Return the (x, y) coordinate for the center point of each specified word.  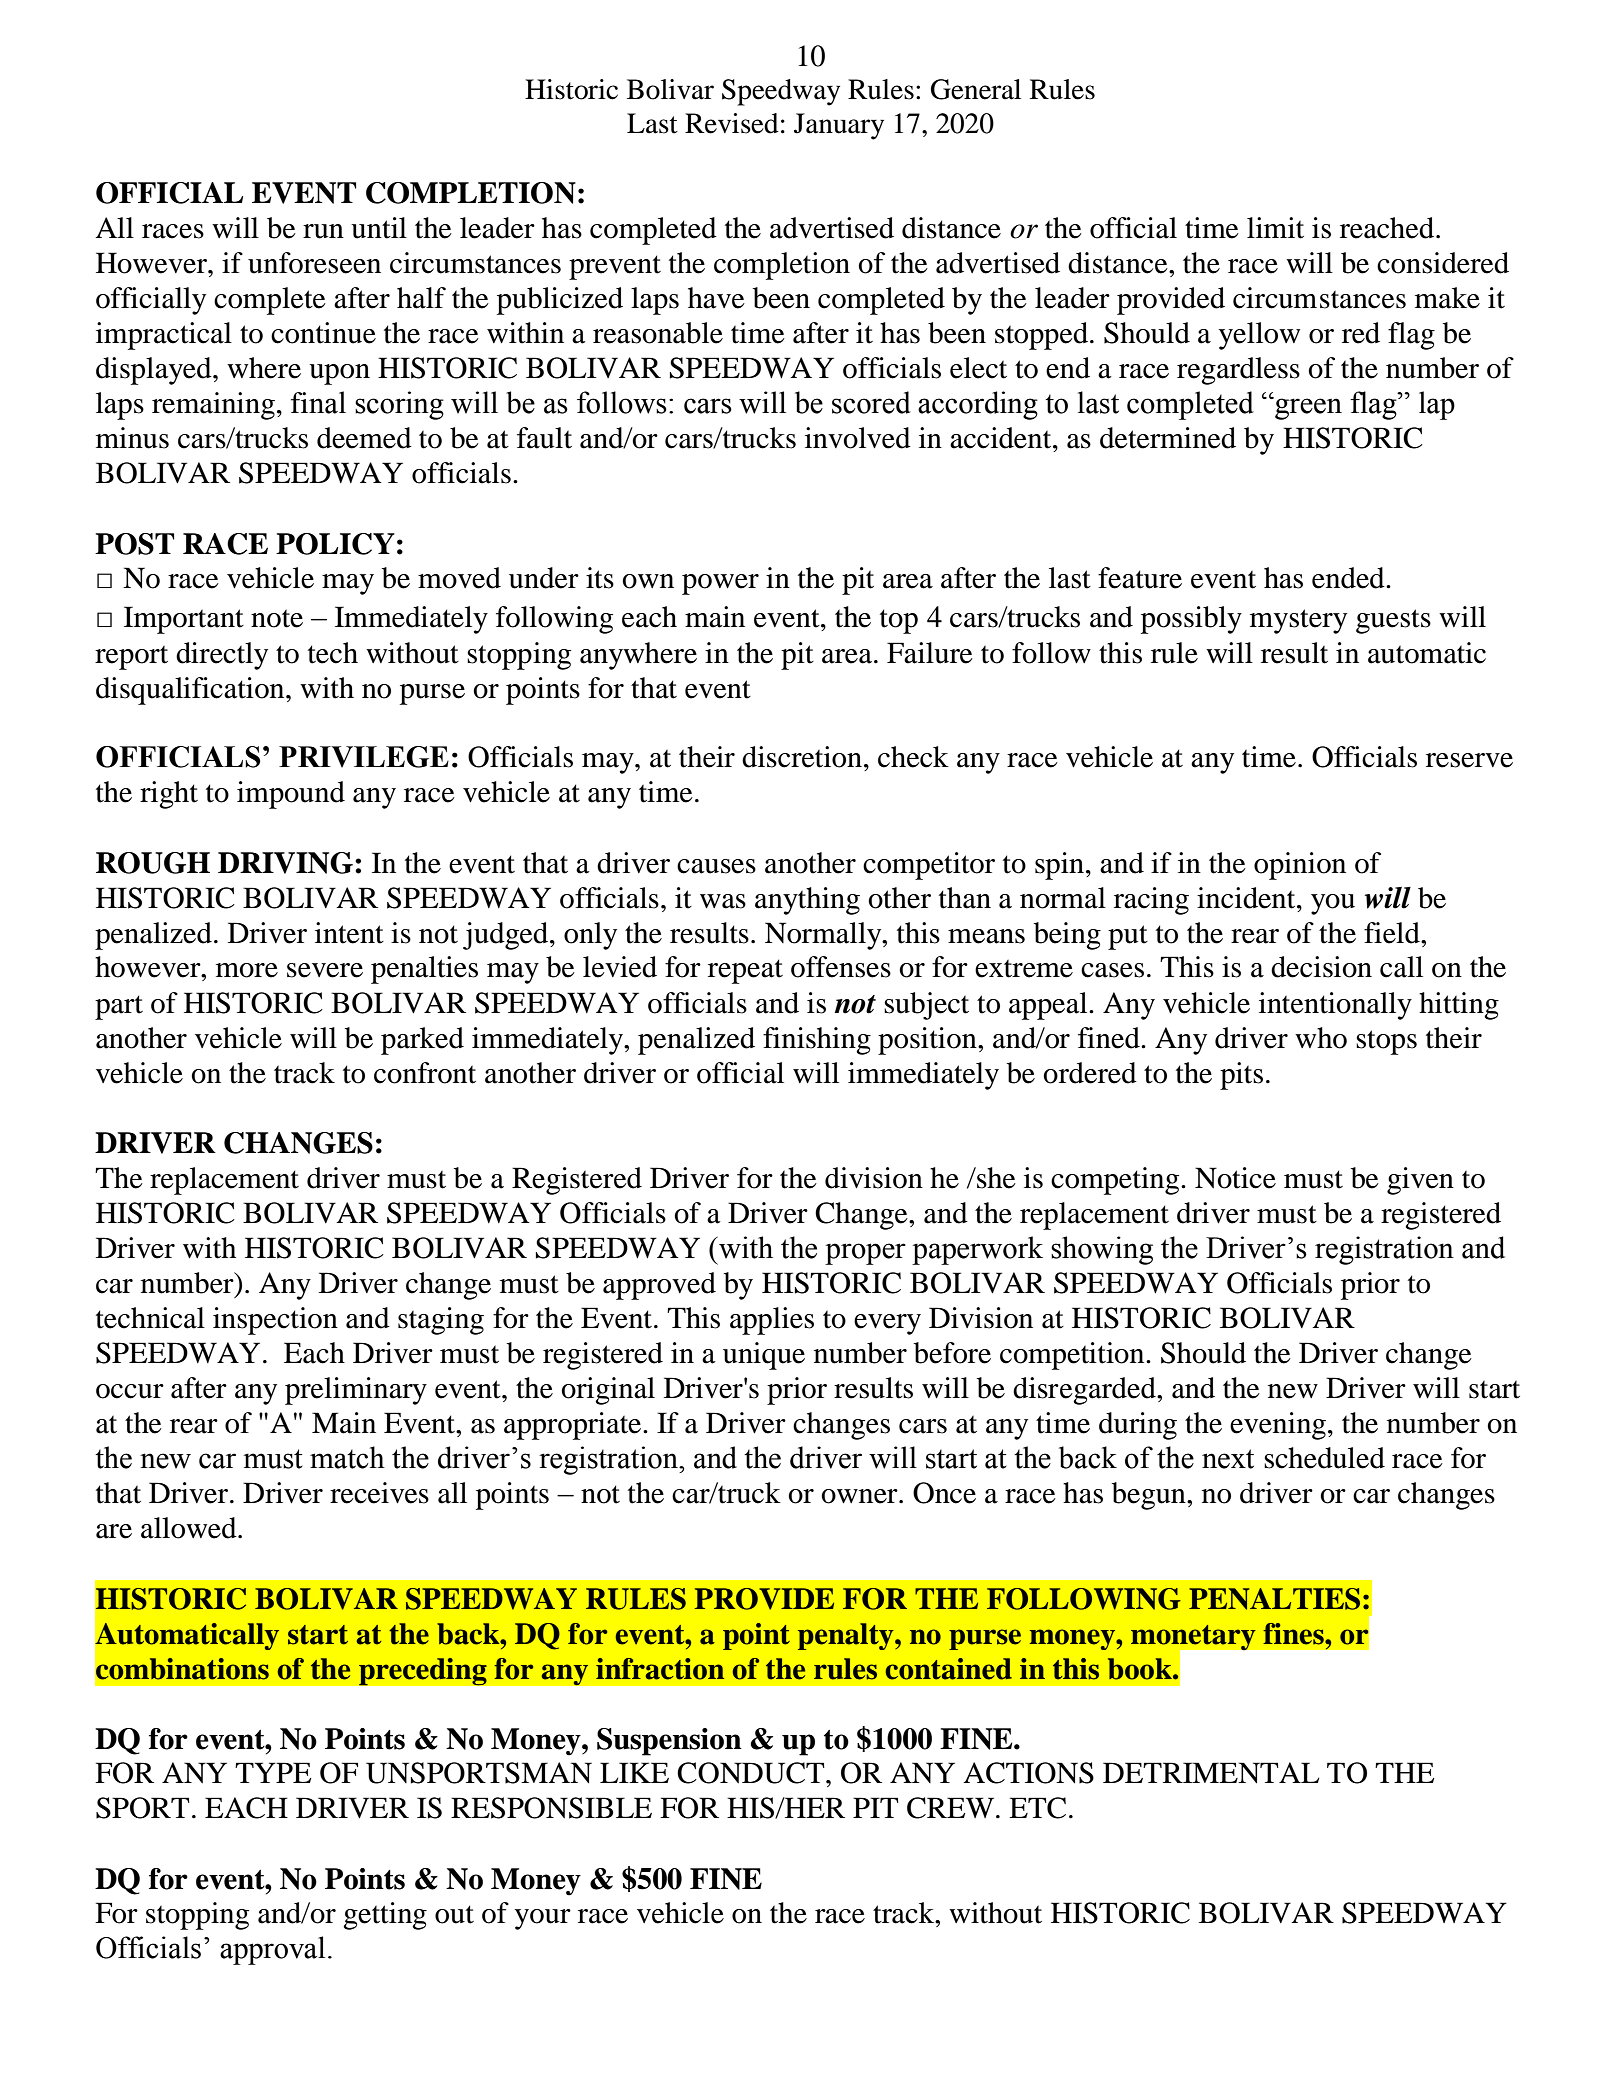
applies (772, 1321)
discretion (803, 757)
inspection (275, 1321)
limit (1275, 228)
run (323, 231)
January (839, 126)
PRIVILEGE (364, 757)
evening (1278, 1426)
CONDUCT (752, 1773)
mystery (1298, 621)
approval (272, 1950)
